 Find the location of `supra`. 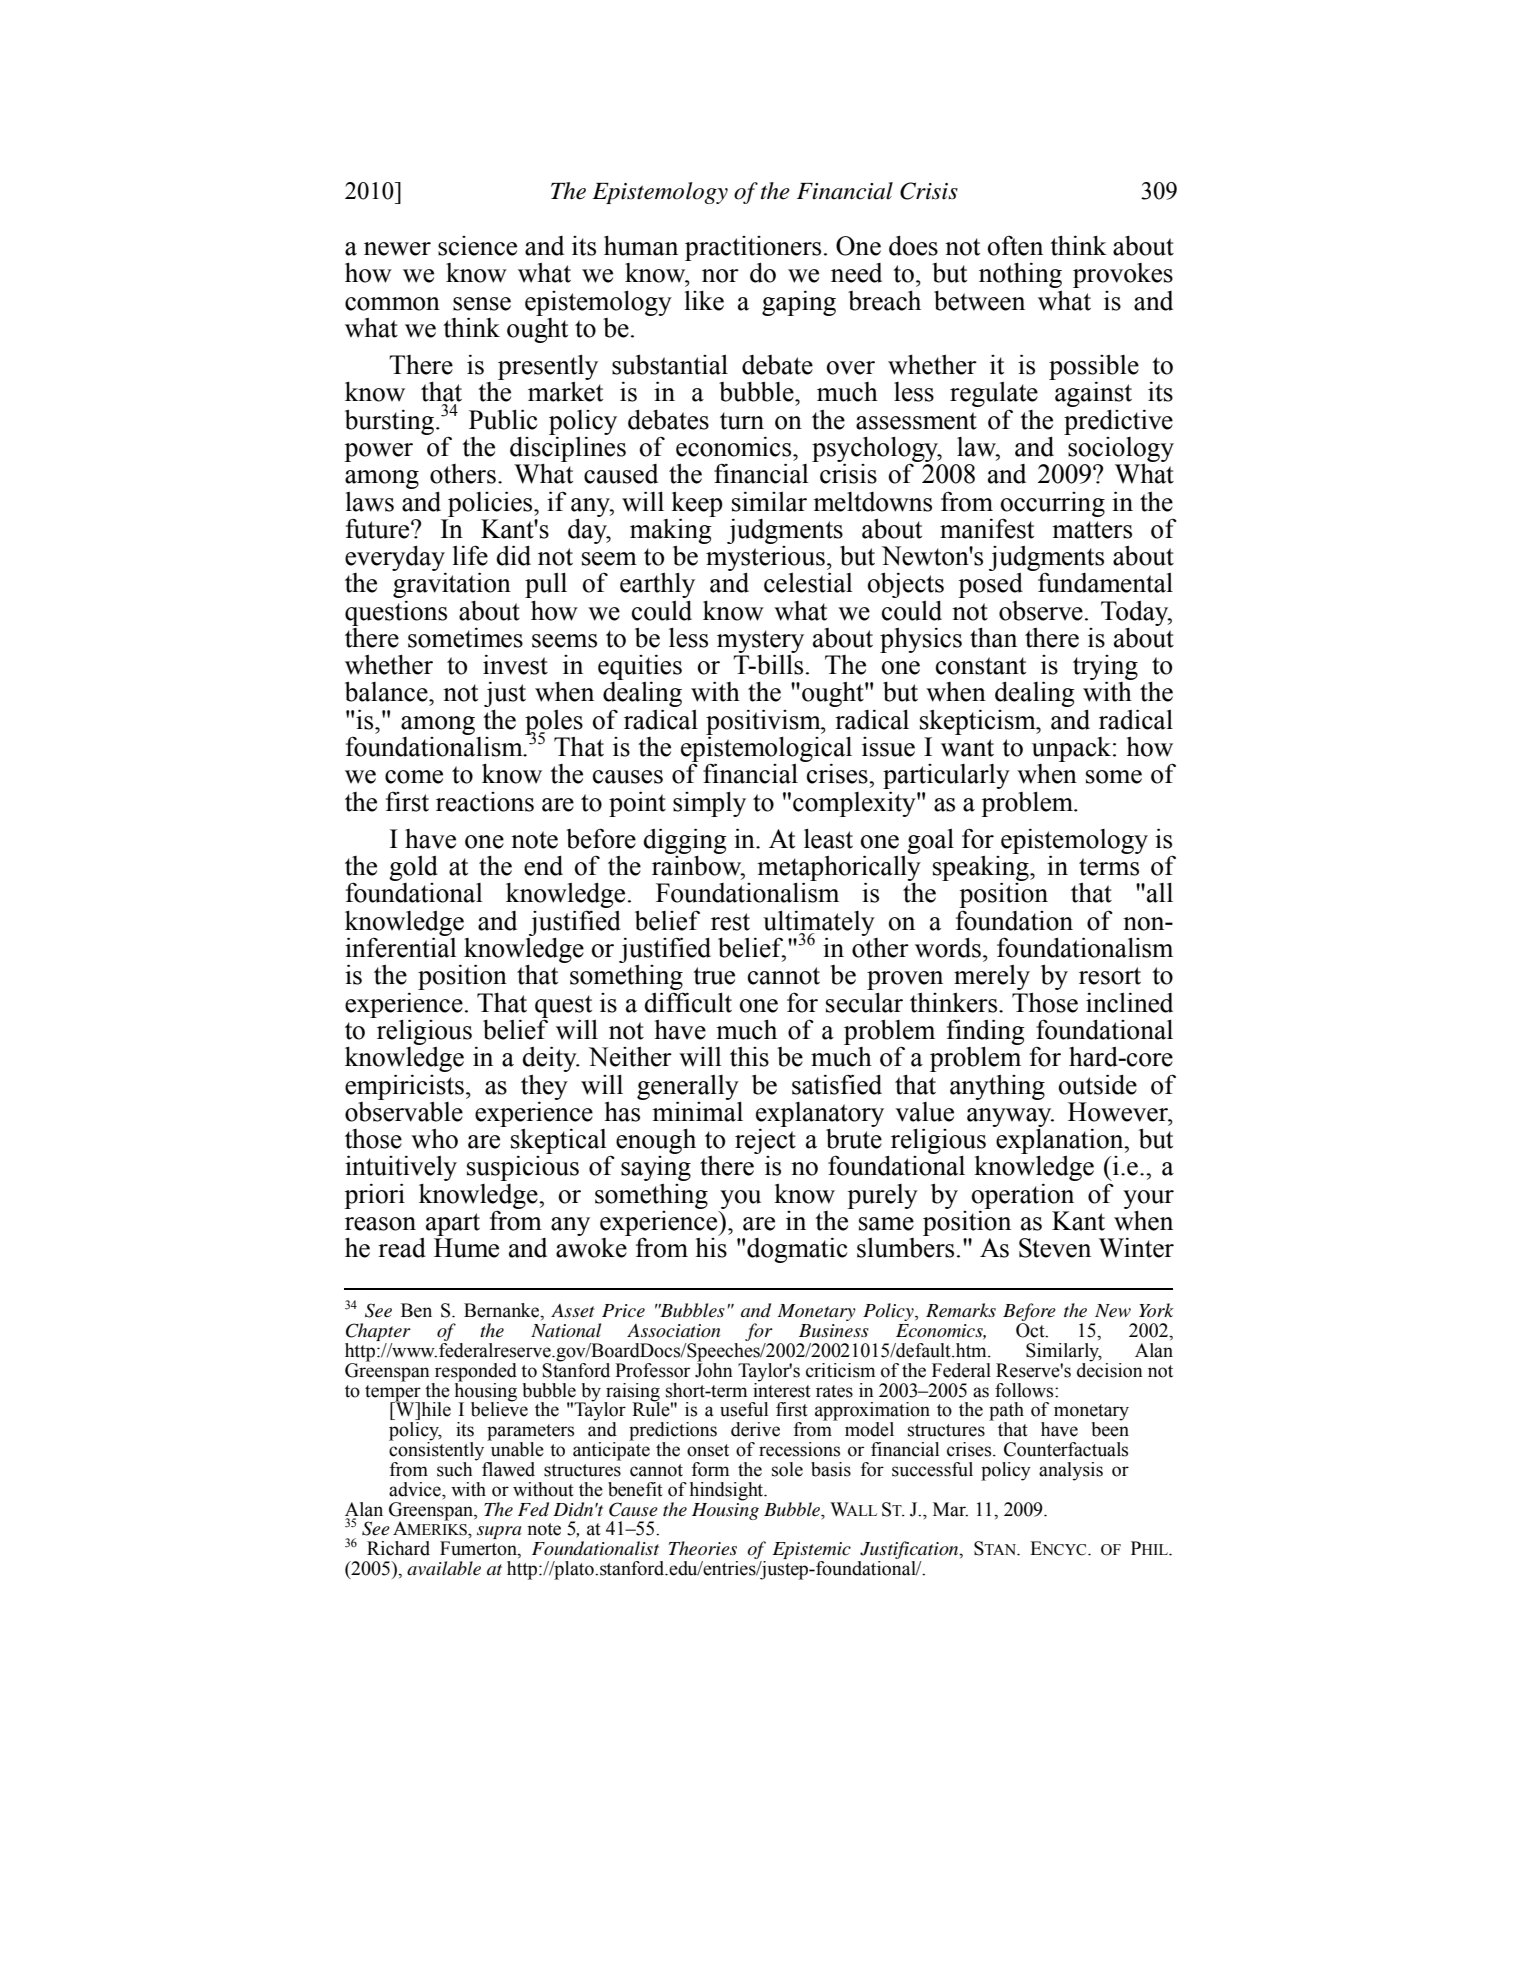

supra is located at coordinates (499, 1532).
